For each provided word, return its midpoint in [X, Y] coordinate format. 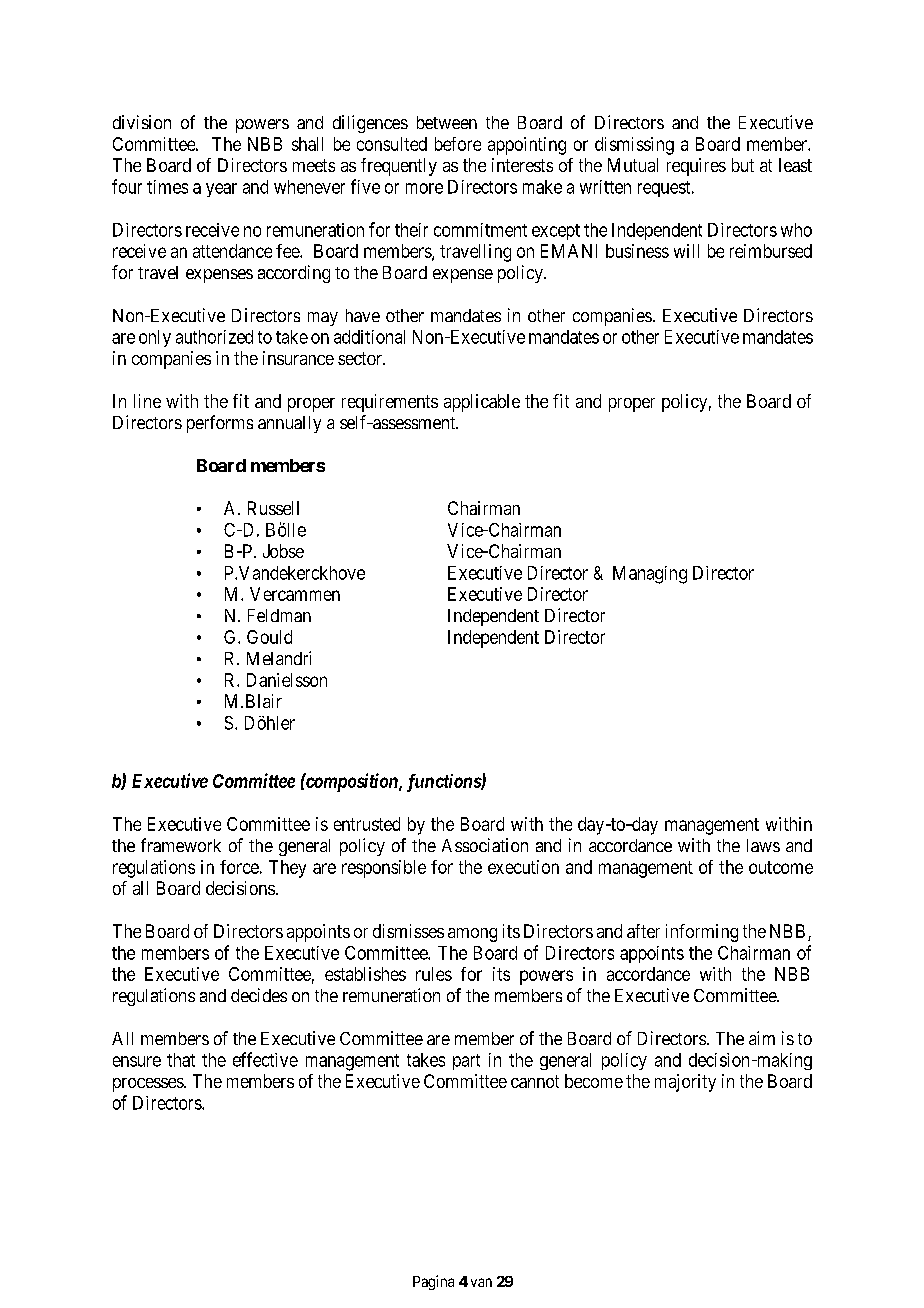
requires [696, 167]
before [458, 144]
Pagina [433, 1282]
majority [685, 1083]
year [221, 190]
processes [149, 1085]
